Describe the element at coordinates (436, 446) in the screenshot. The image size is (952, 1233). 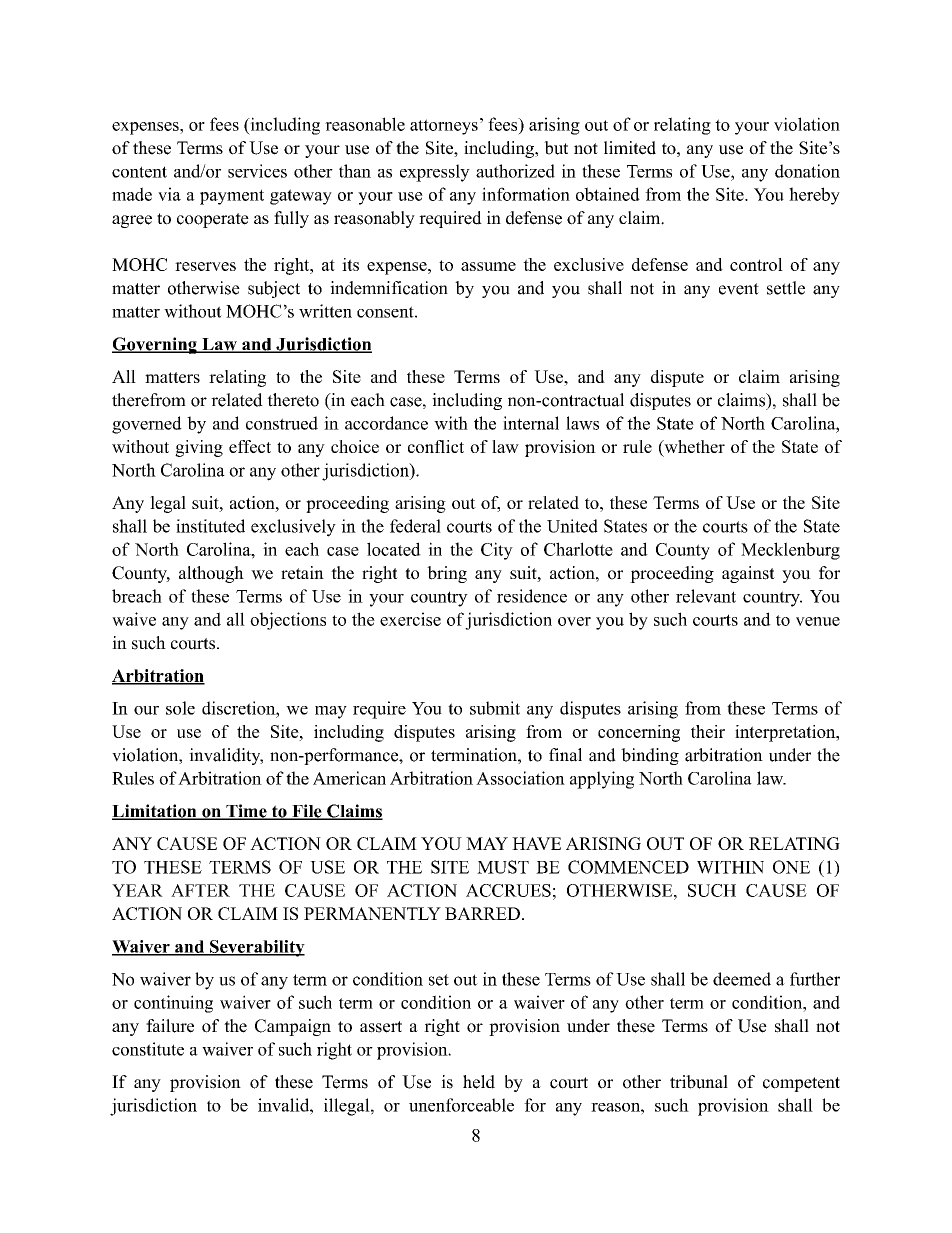
I see `conflict` at that location.
